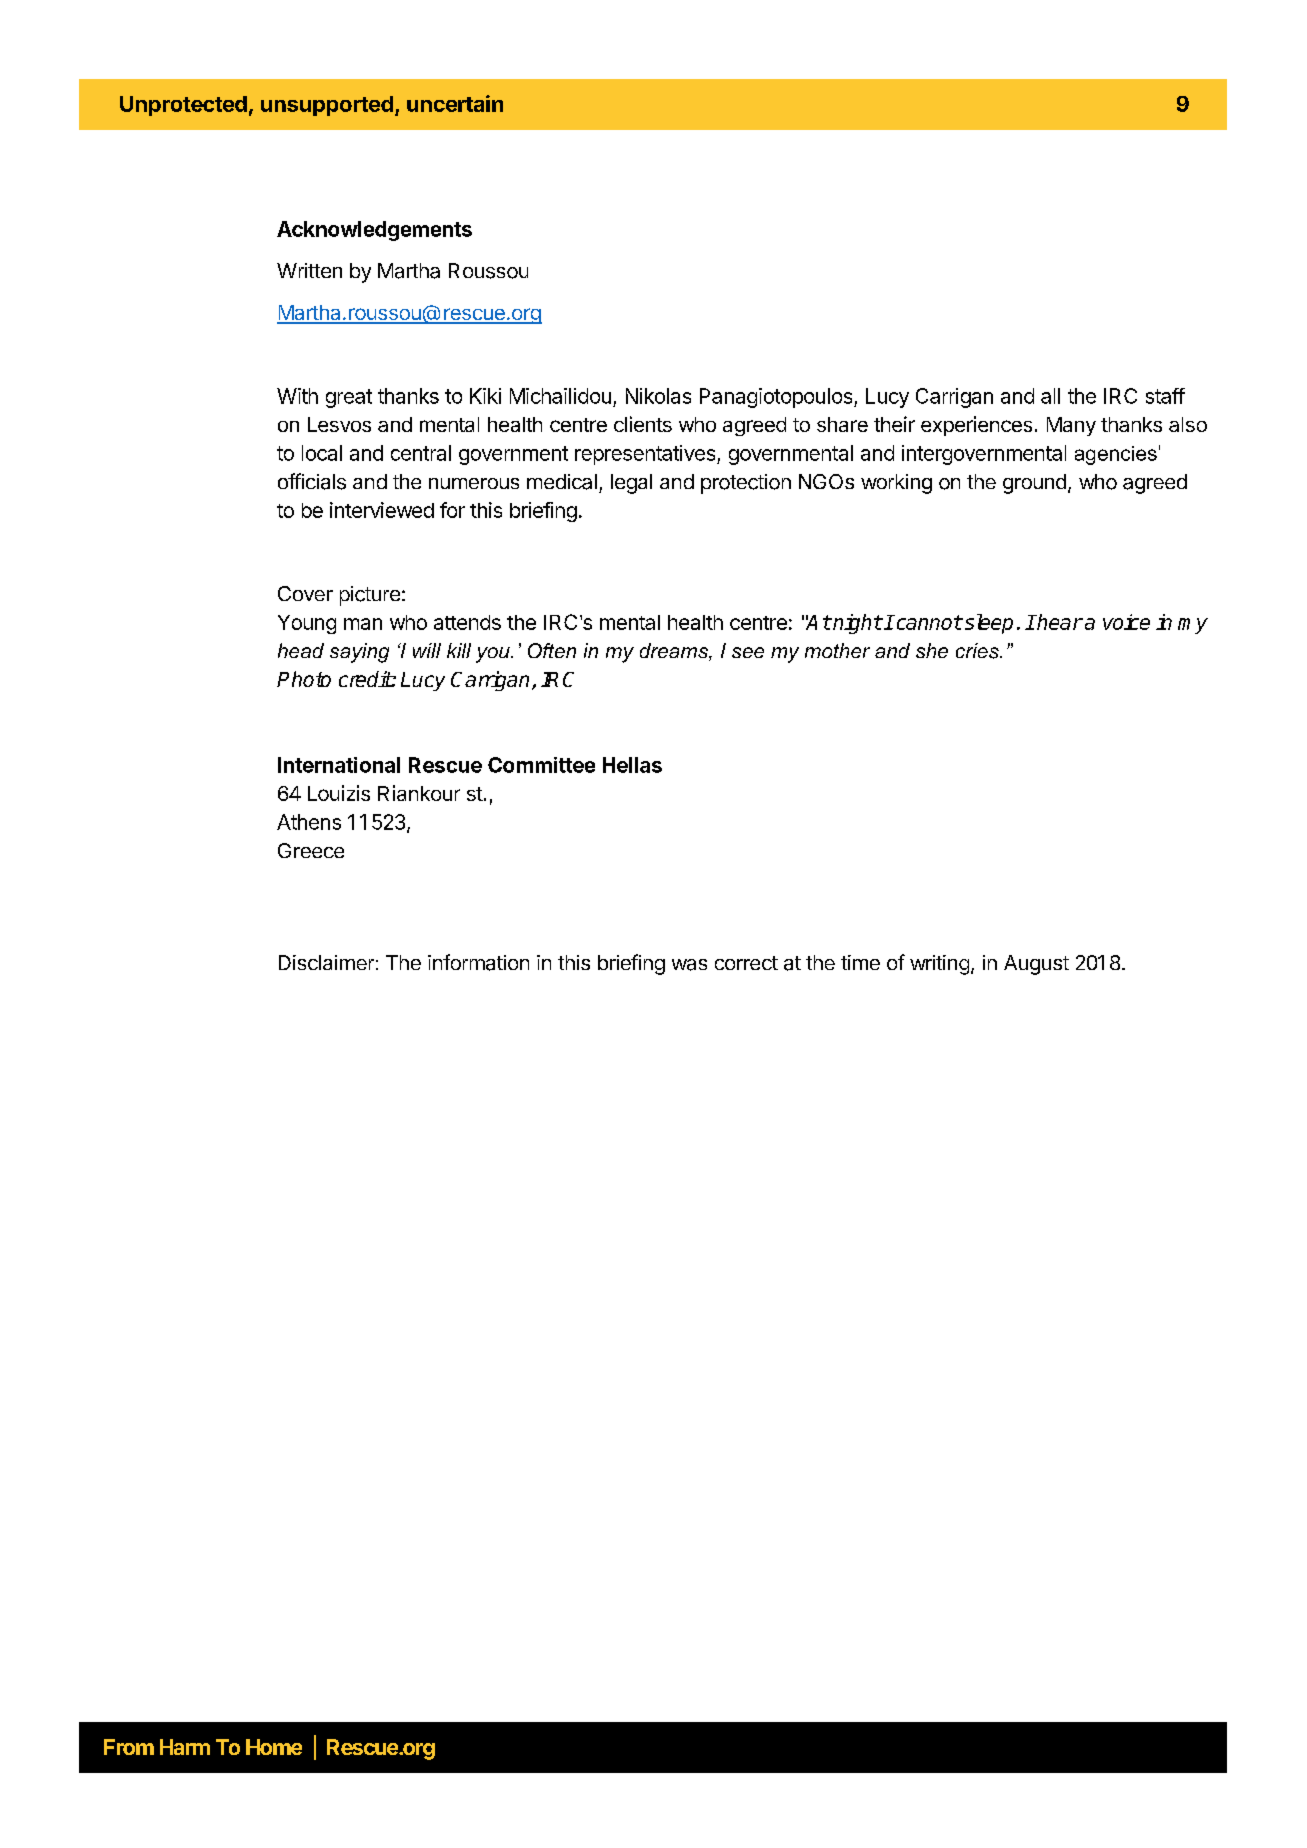 Image resolution: width=1307 pixels, height=1848 pixels. Describe the element at coordinates (1036, 965) in the document. I see `August` at that location.
